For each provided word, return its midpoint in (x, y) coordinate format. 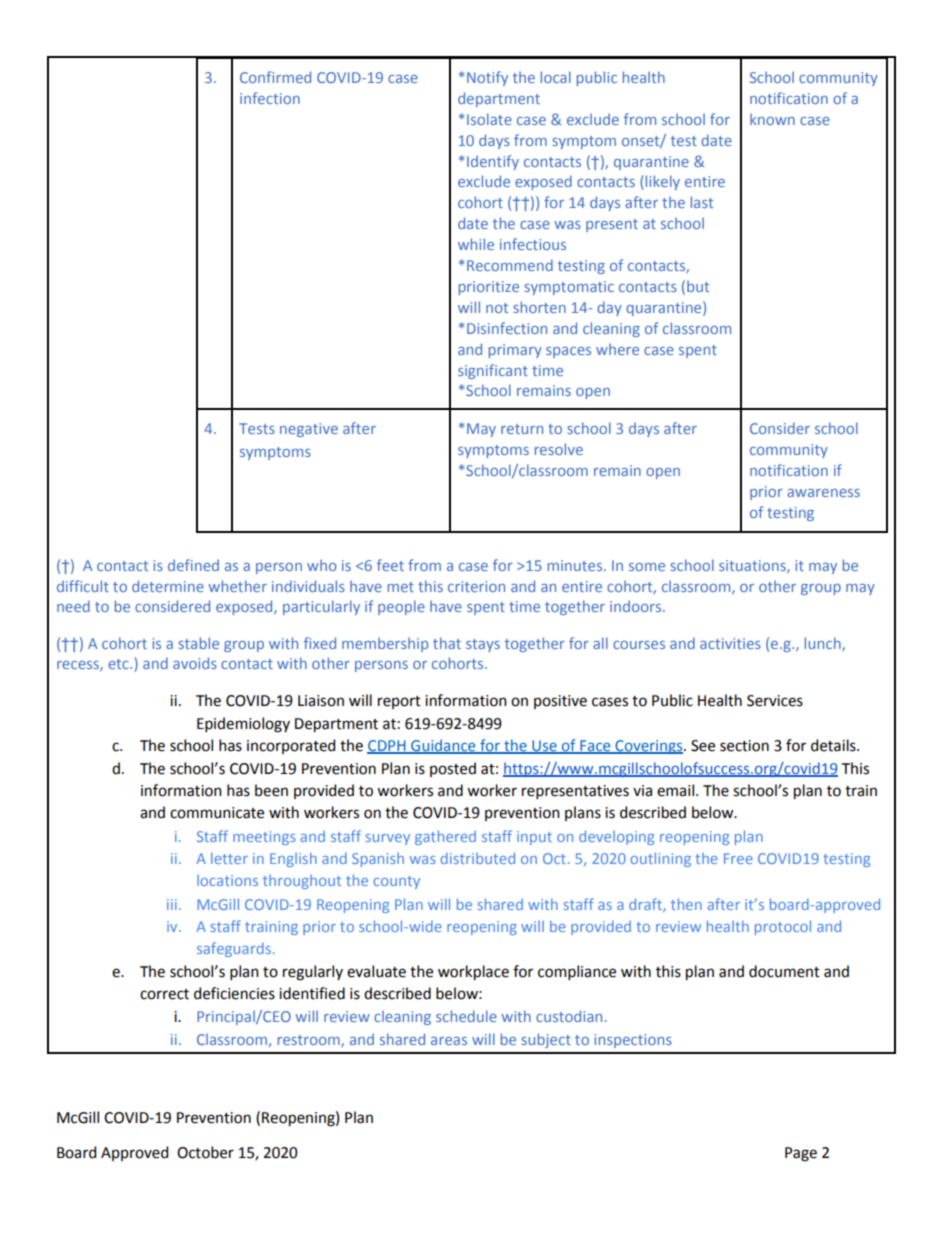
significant (493, 371)
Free (738, 858)
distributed (478, 858)
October (205, 1152)
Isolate (489, 119)
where (617, 349)
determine (168, 586)
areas (449, 1041)
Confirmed (275, 77)
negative (309, 430)
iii (172, 904)
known (772, 119)
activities (730, 643)
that (447, 643)
